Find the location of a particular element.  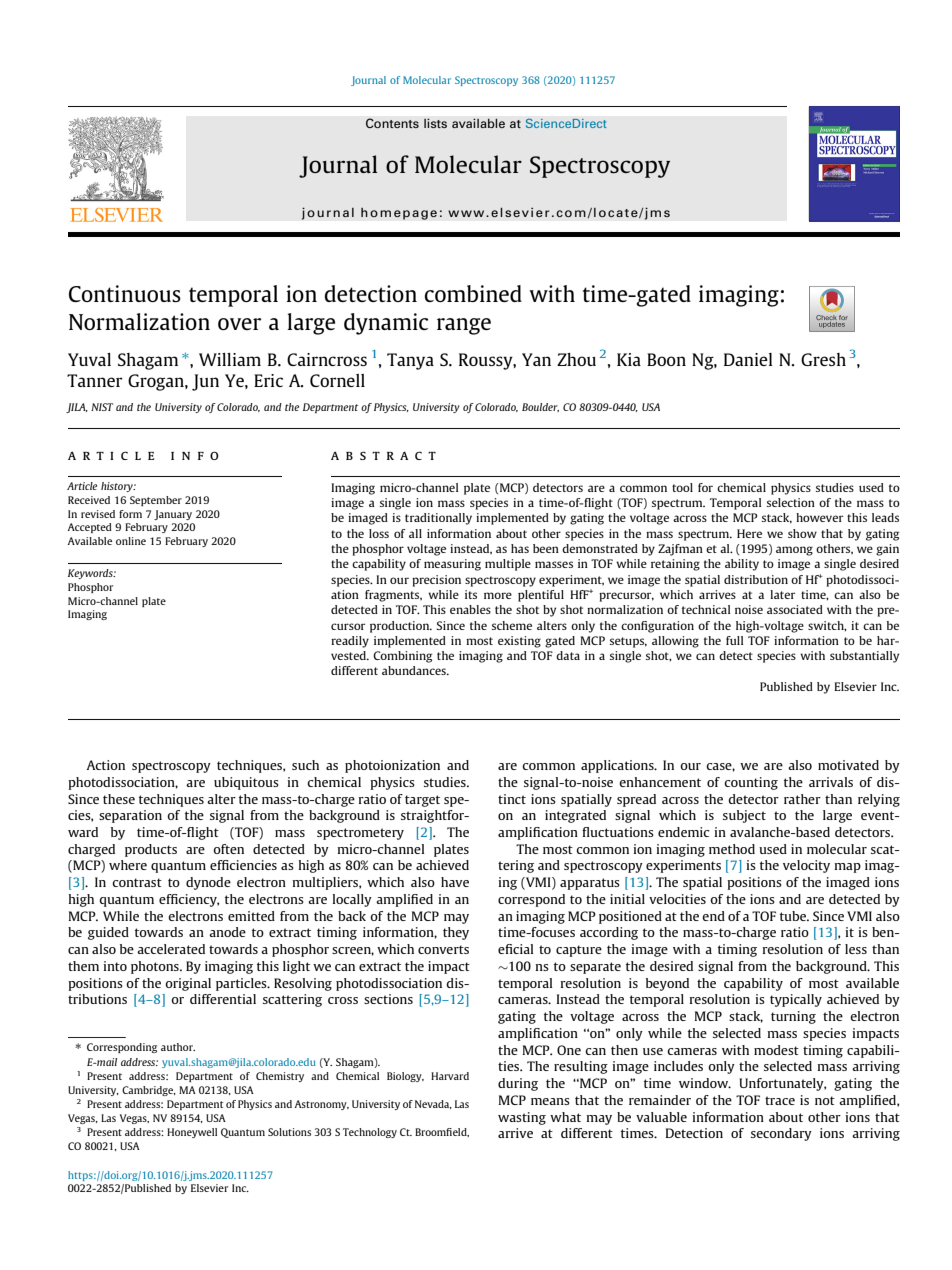

Cambridge is located at coordinates (148, 1091).
